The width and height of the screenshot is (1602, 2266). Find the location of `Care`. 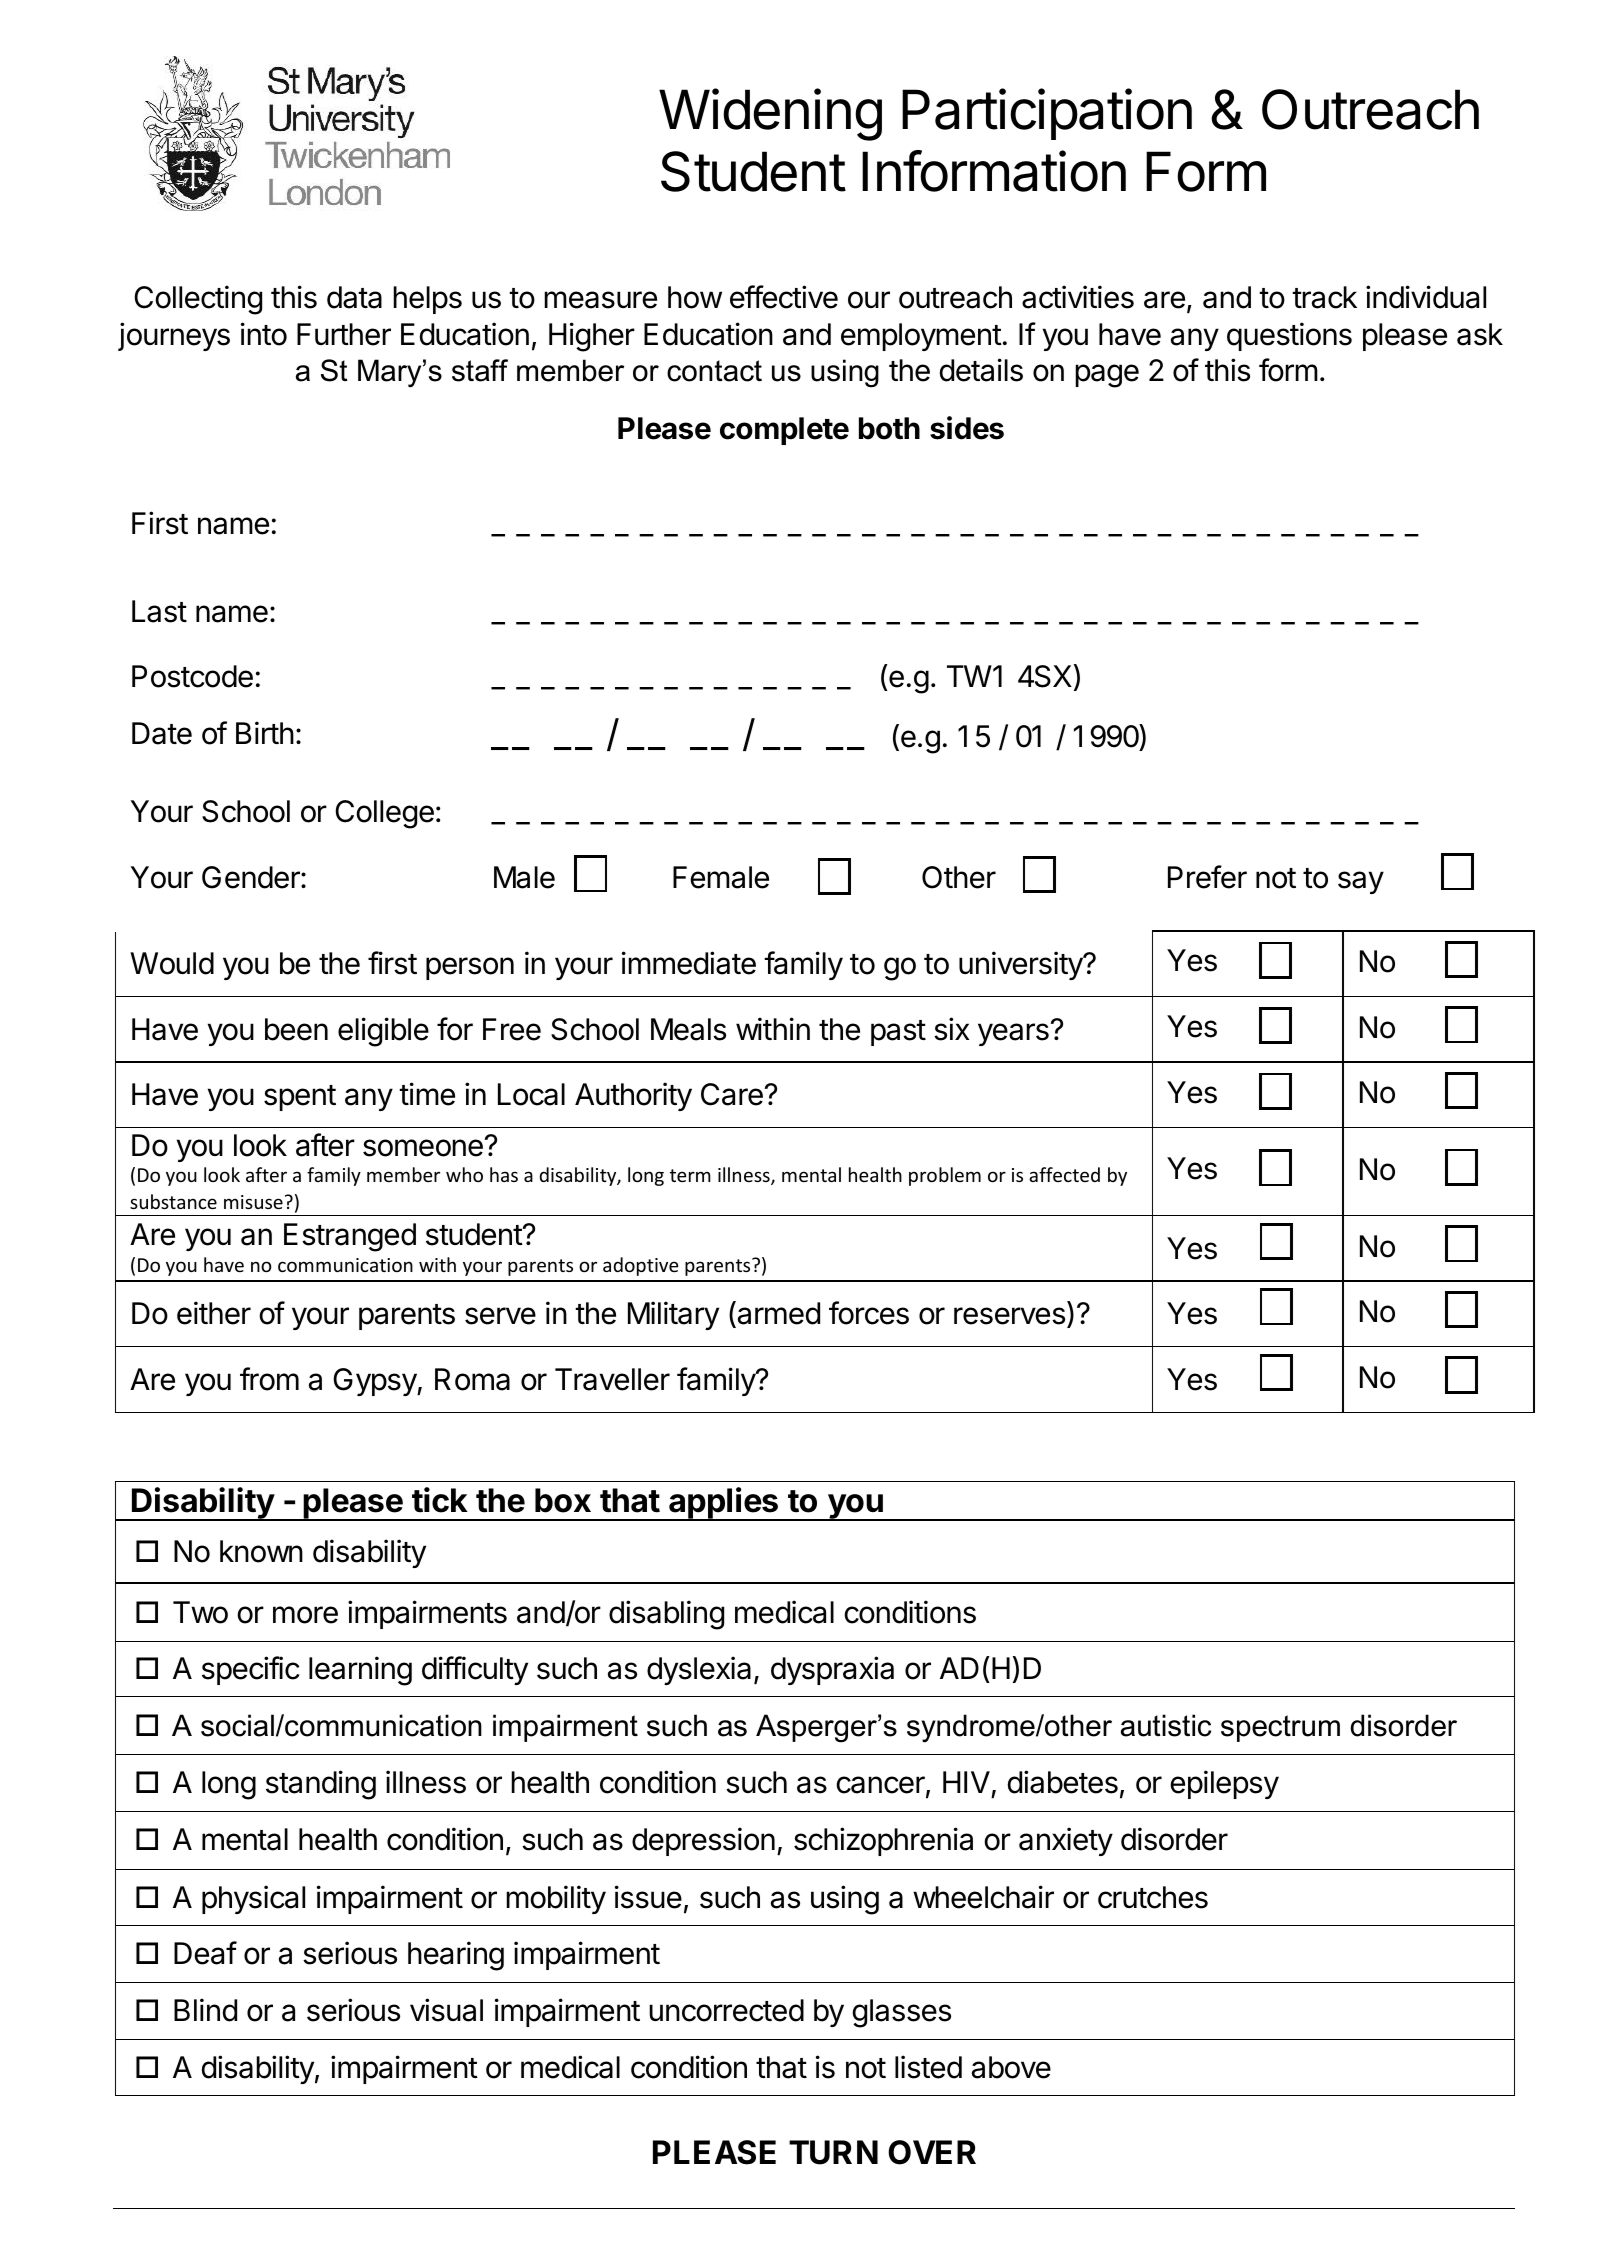

Care is located at coordinates (732, 1094).
